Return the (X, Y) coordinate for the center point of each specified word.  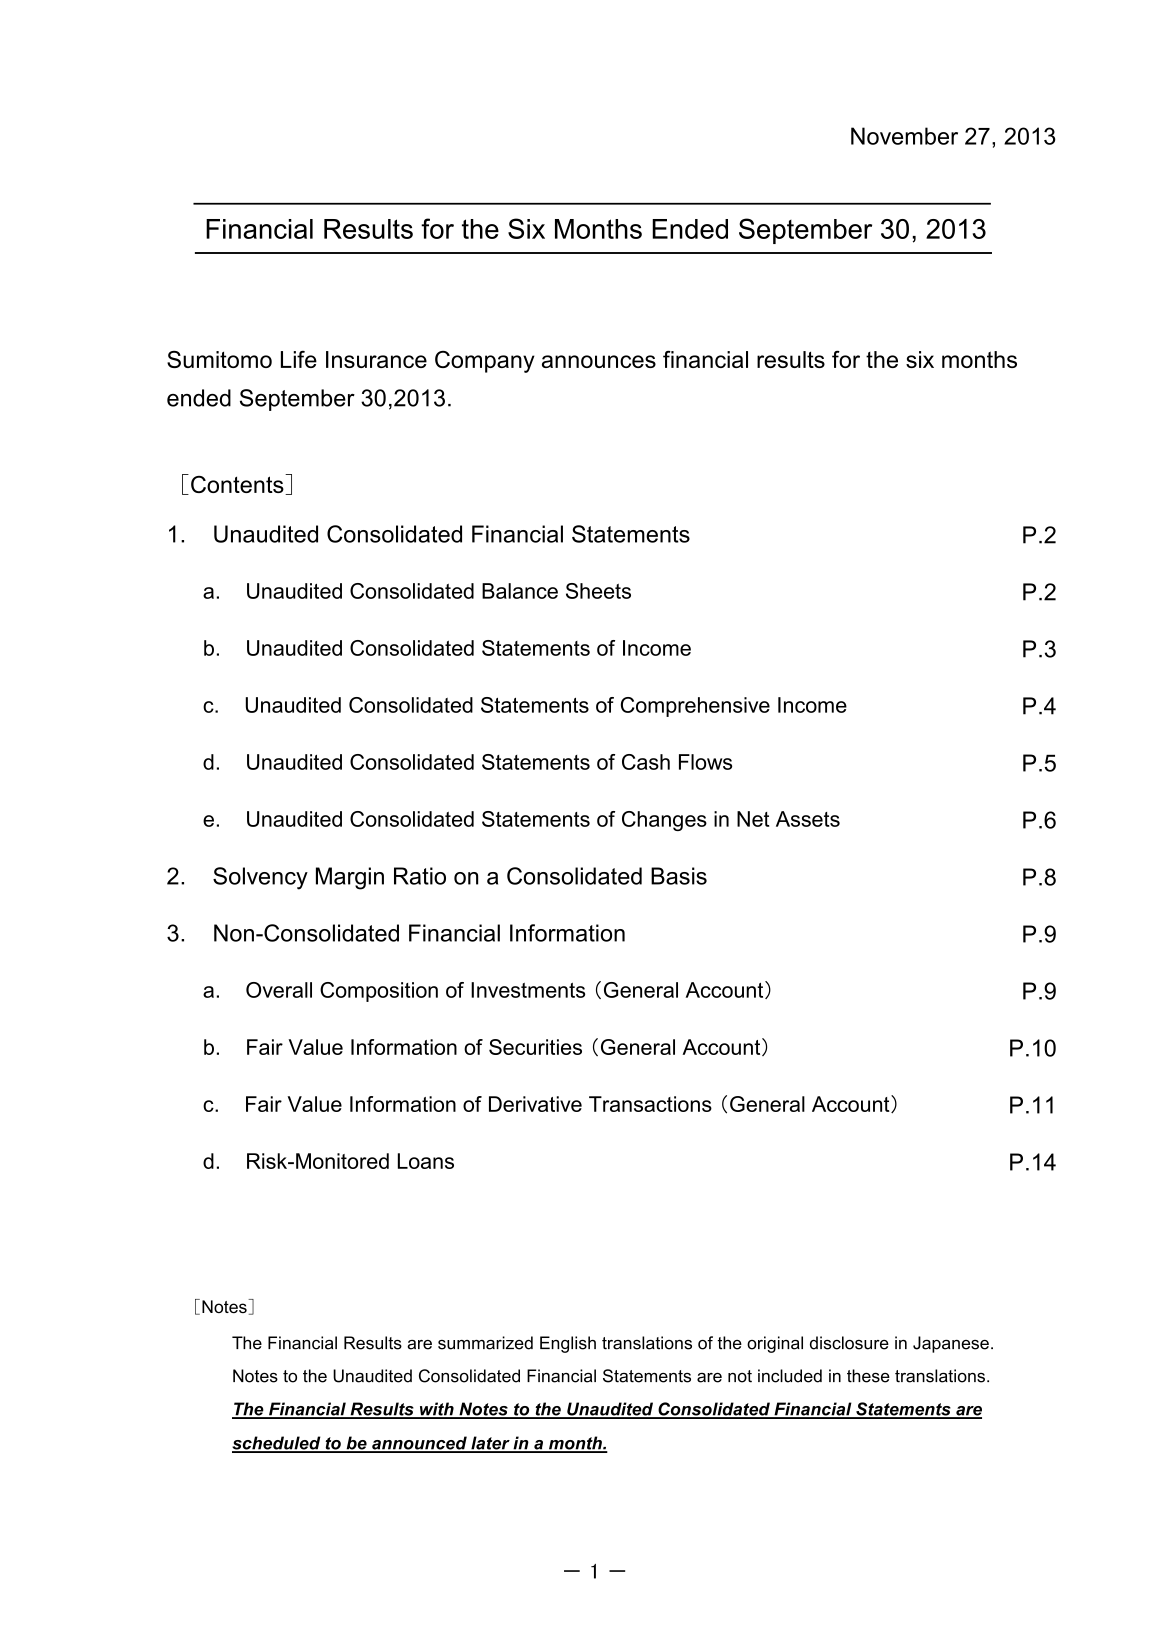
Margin (350, 878)
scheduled (277, 1444)
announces (599, 361)
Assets (808, 819)
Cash (646, 762)
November (904, 136)
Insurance (376, 359)
